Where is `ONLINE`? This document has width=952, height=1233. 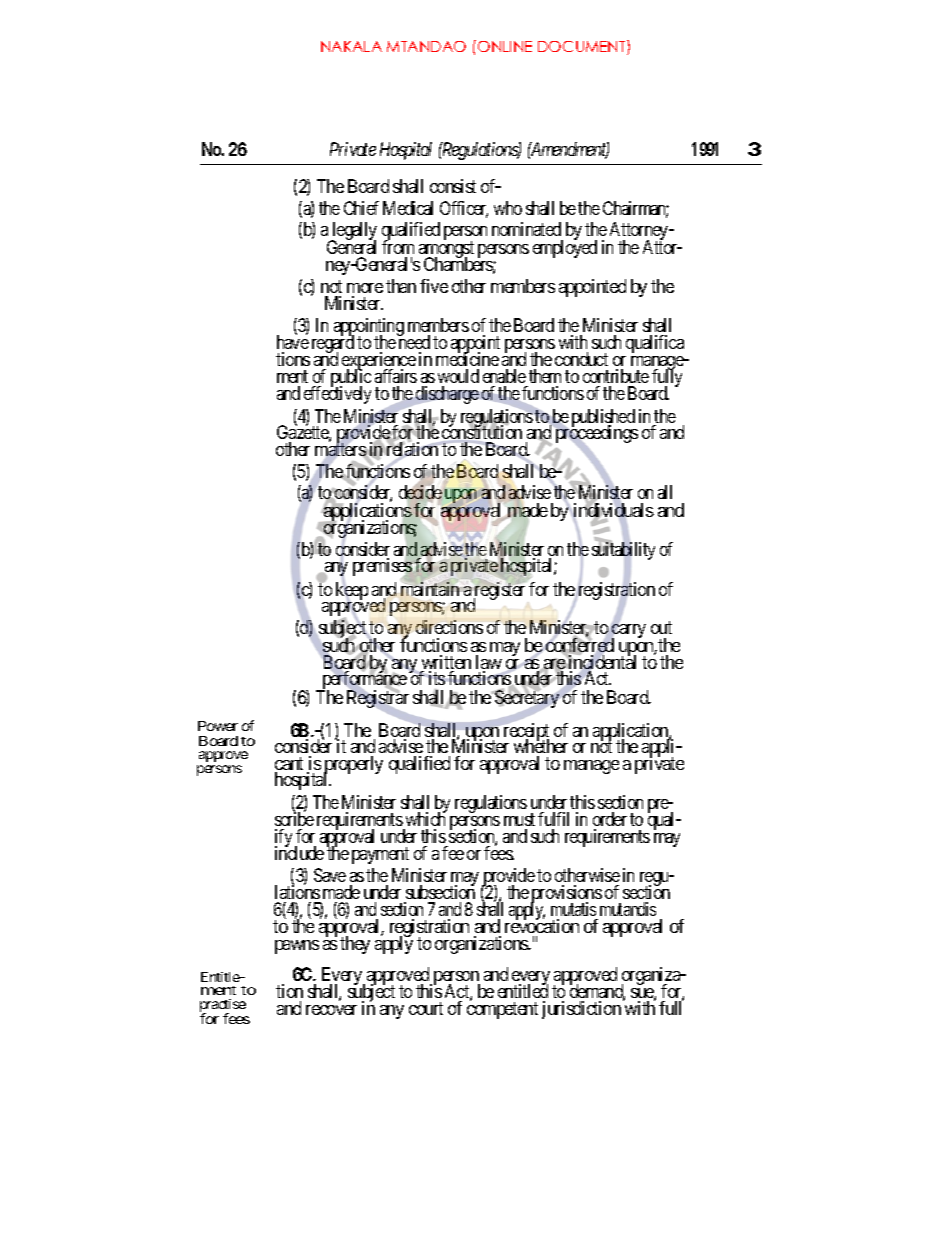 ONLINE is located at coordinates (505, 46).
